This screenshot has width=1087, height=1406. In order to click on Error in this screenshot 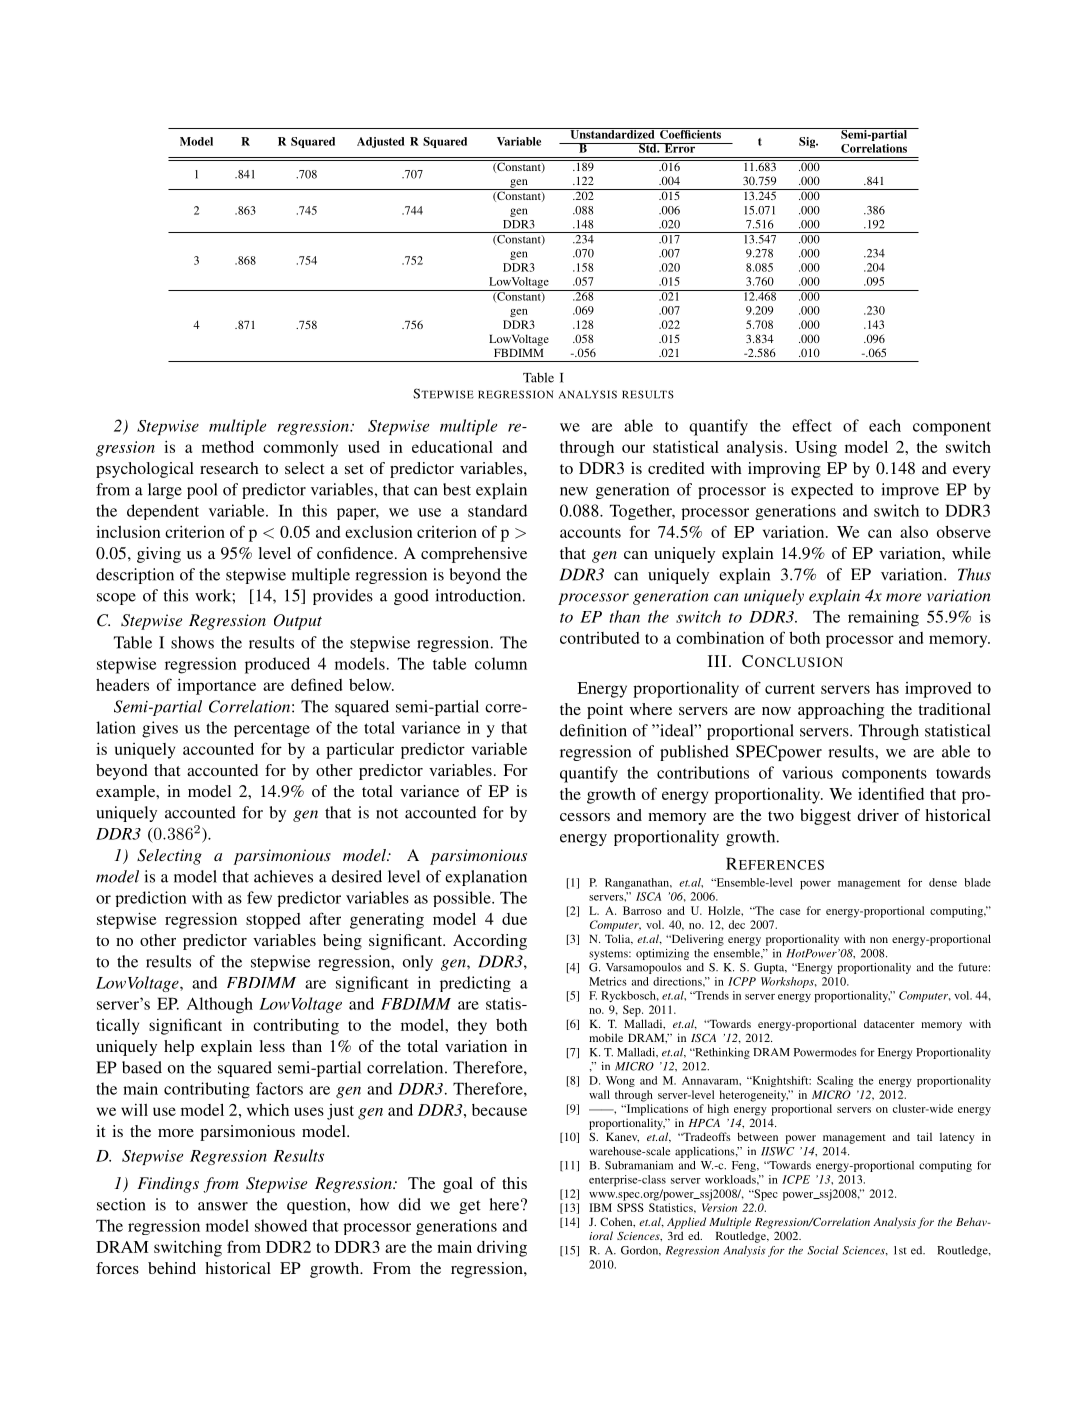, I will do `click(680, 148)`.
